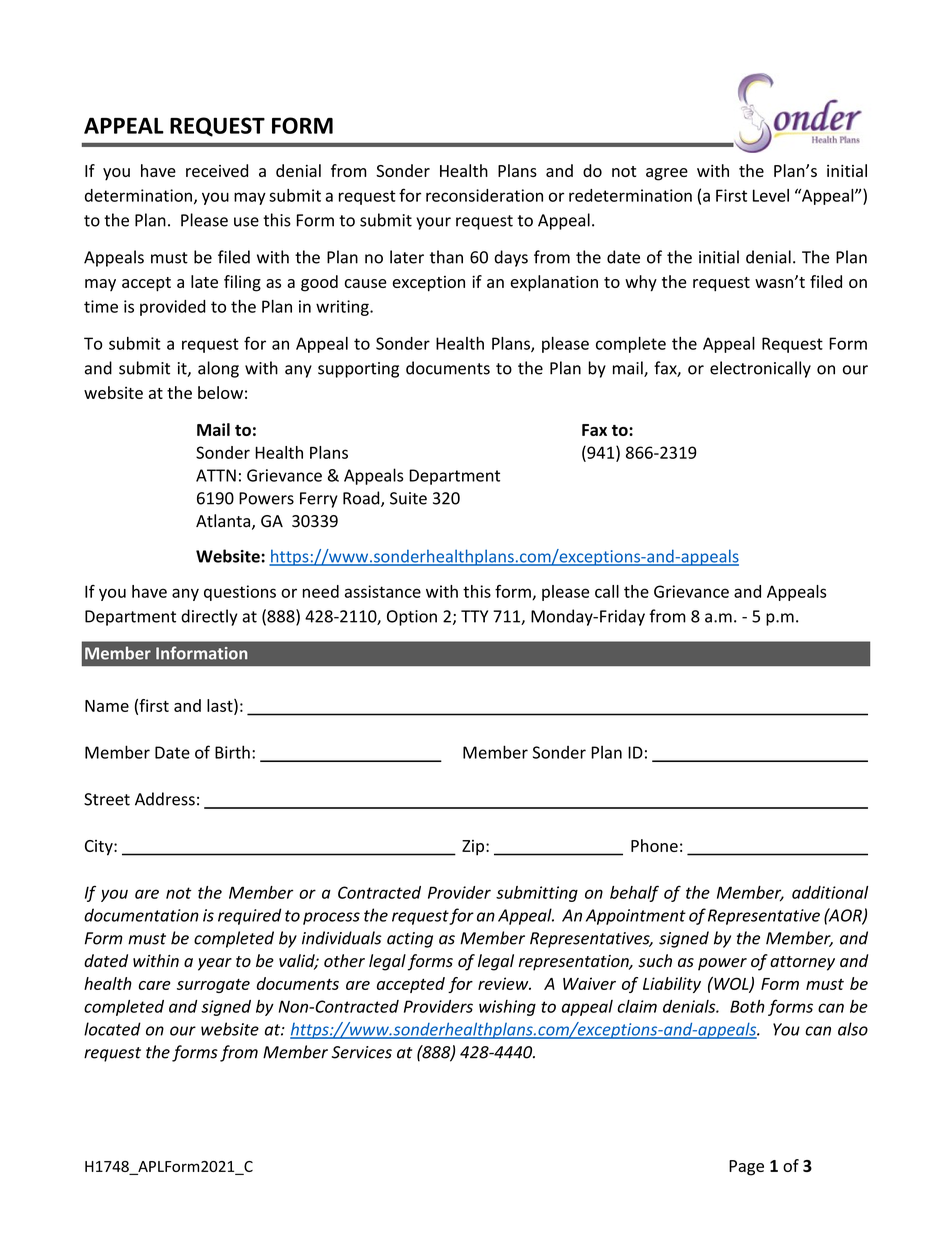 The image size is (952, 1233). I want to click on Page, so click(746, 1168).
